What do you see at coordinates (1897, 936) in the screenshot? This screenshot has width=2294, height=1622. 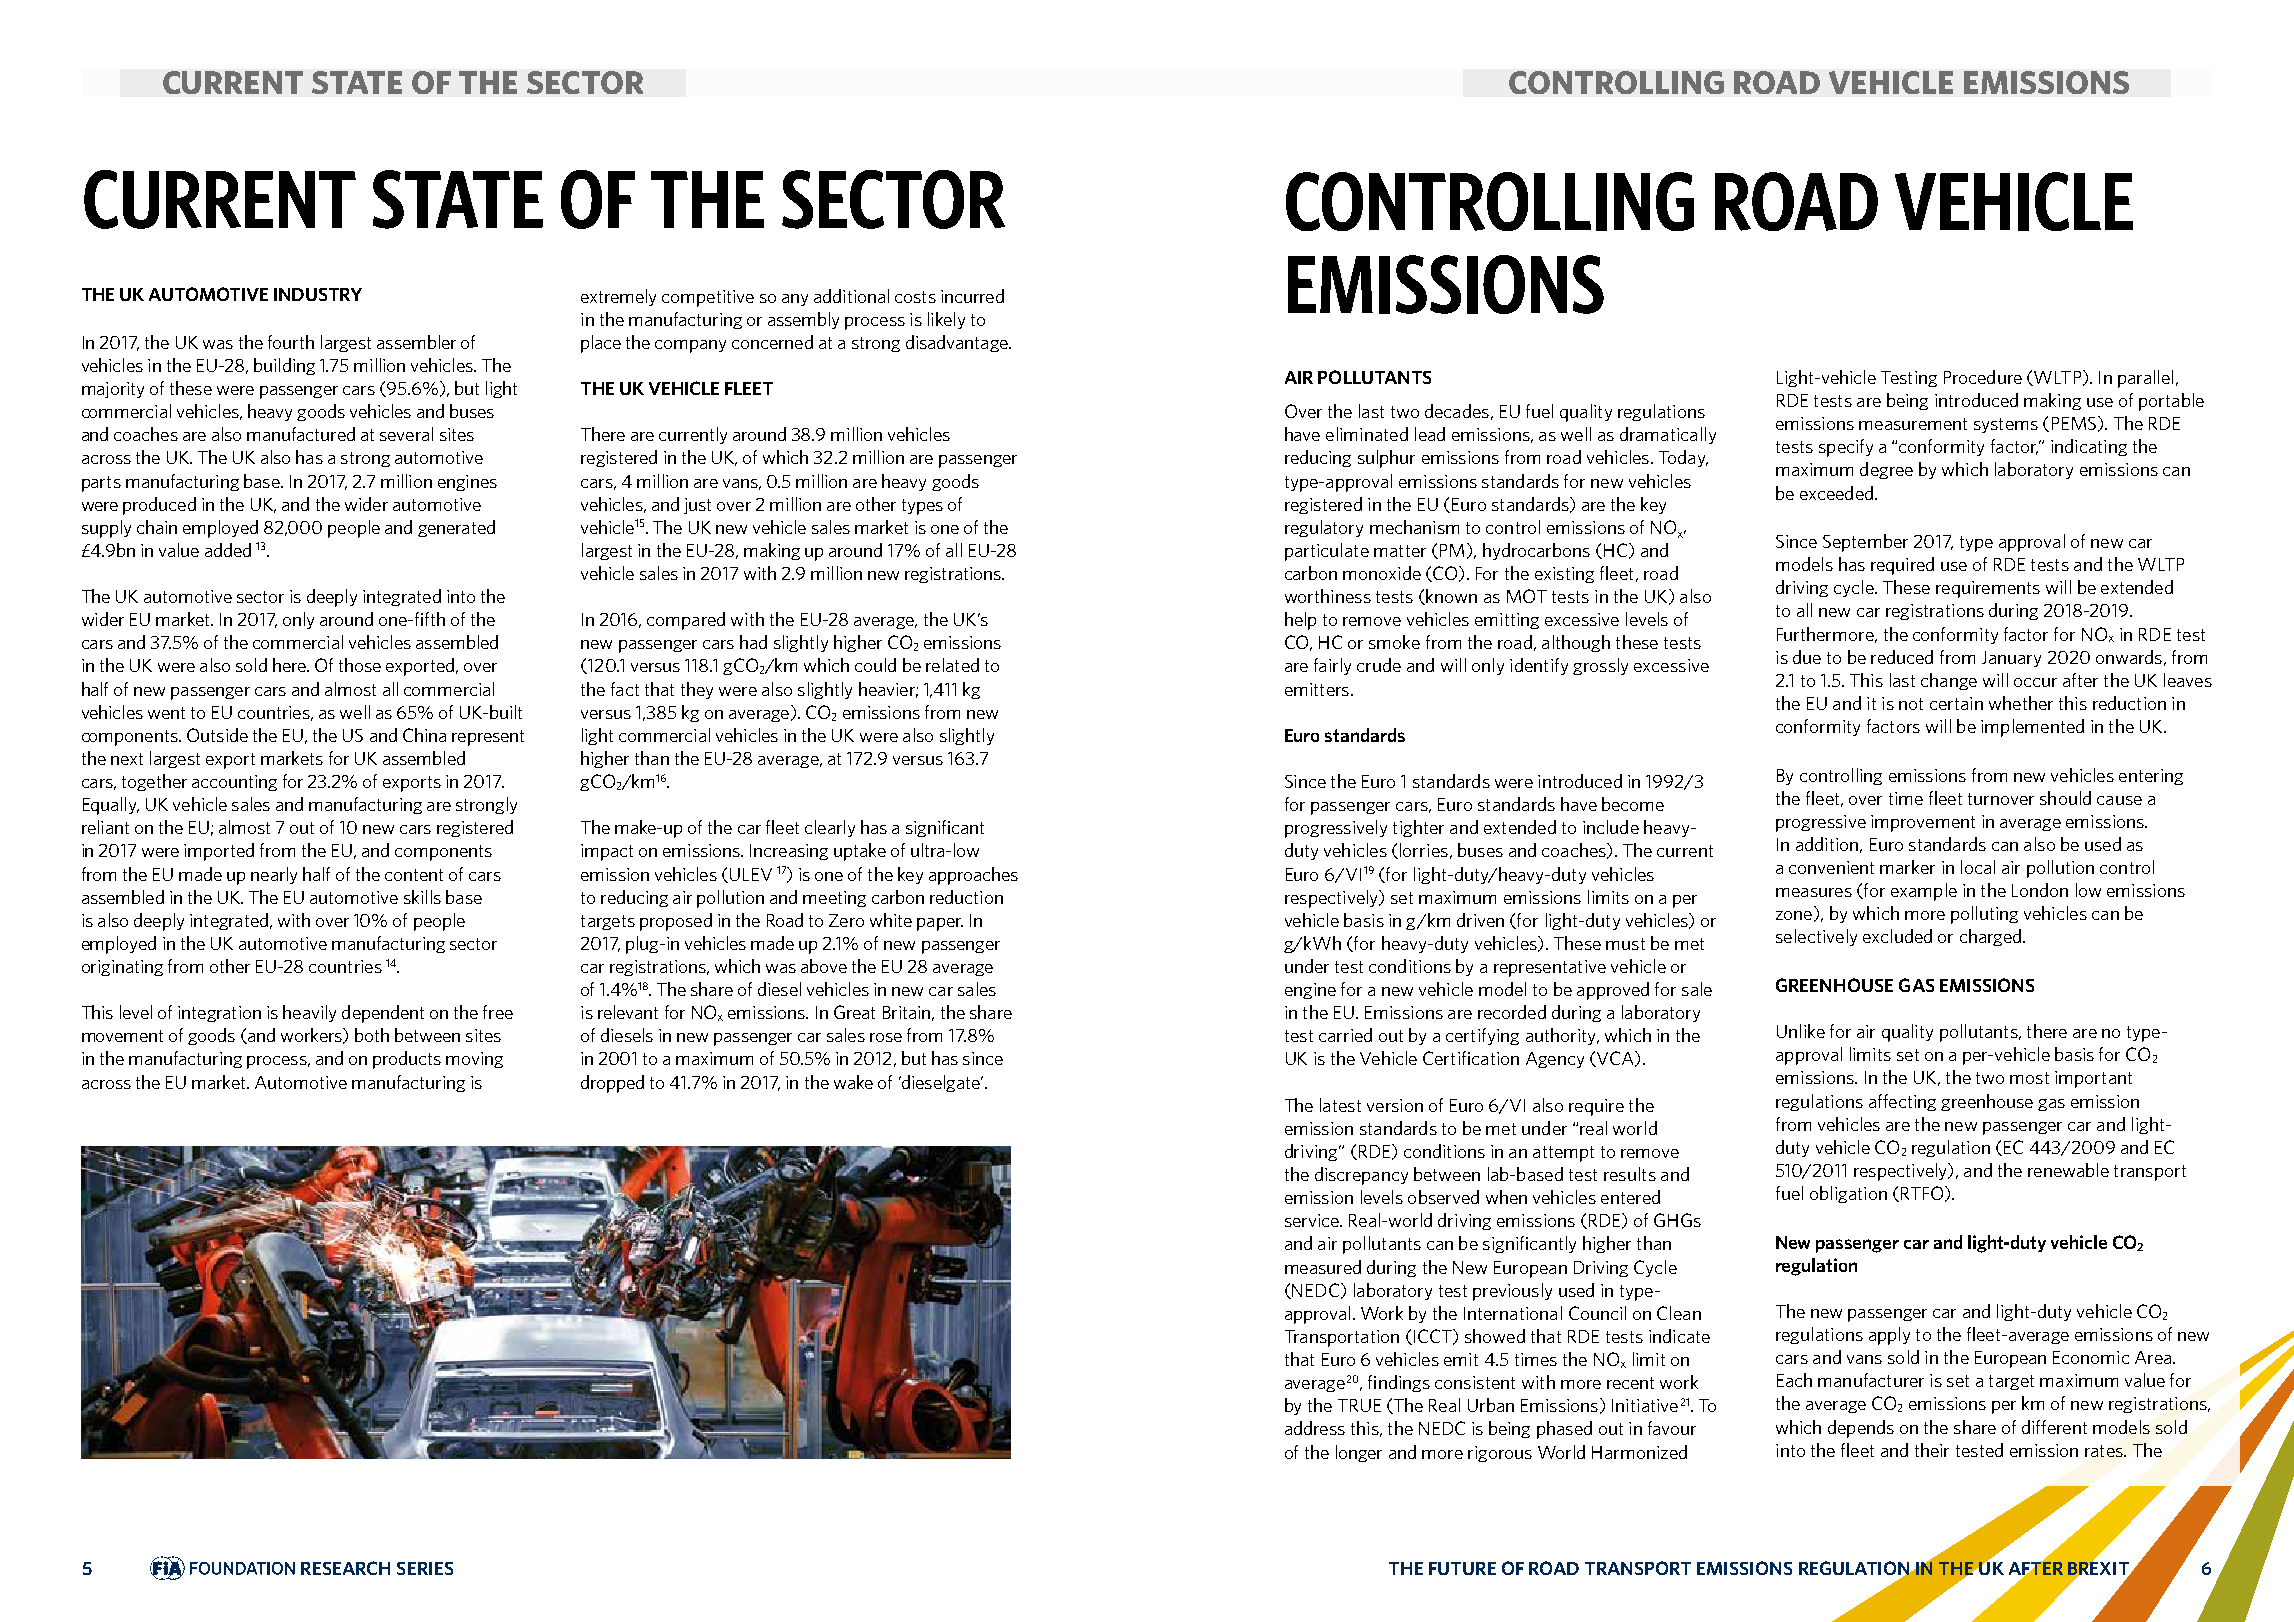 I see `excluded` at bounding box center [1897, 936].
